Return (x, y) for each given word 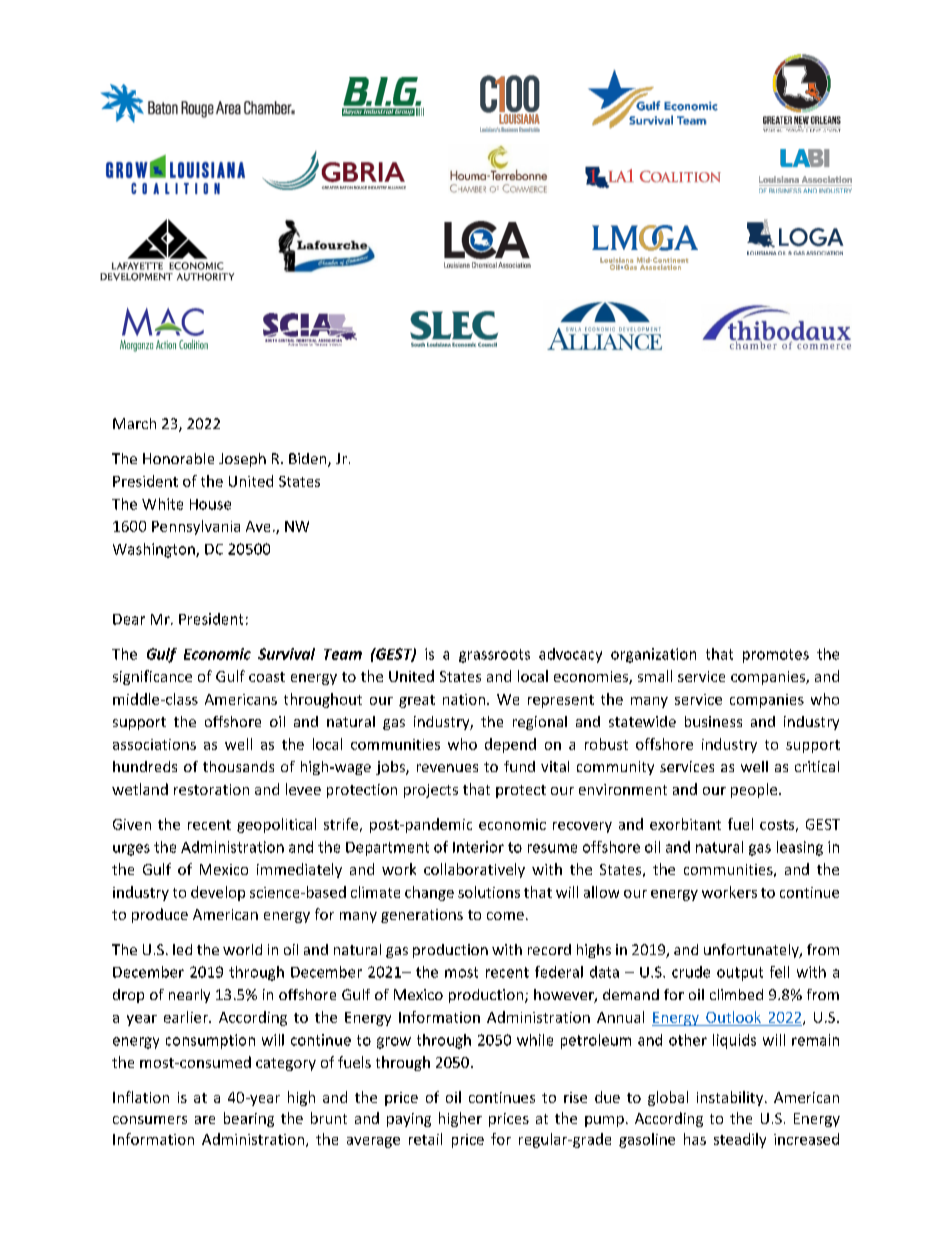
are (205, 1120)
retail (425, 1139)
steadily (740, 1140)
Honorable (178, 458)
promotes (776, 656)
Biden (309, 460)
